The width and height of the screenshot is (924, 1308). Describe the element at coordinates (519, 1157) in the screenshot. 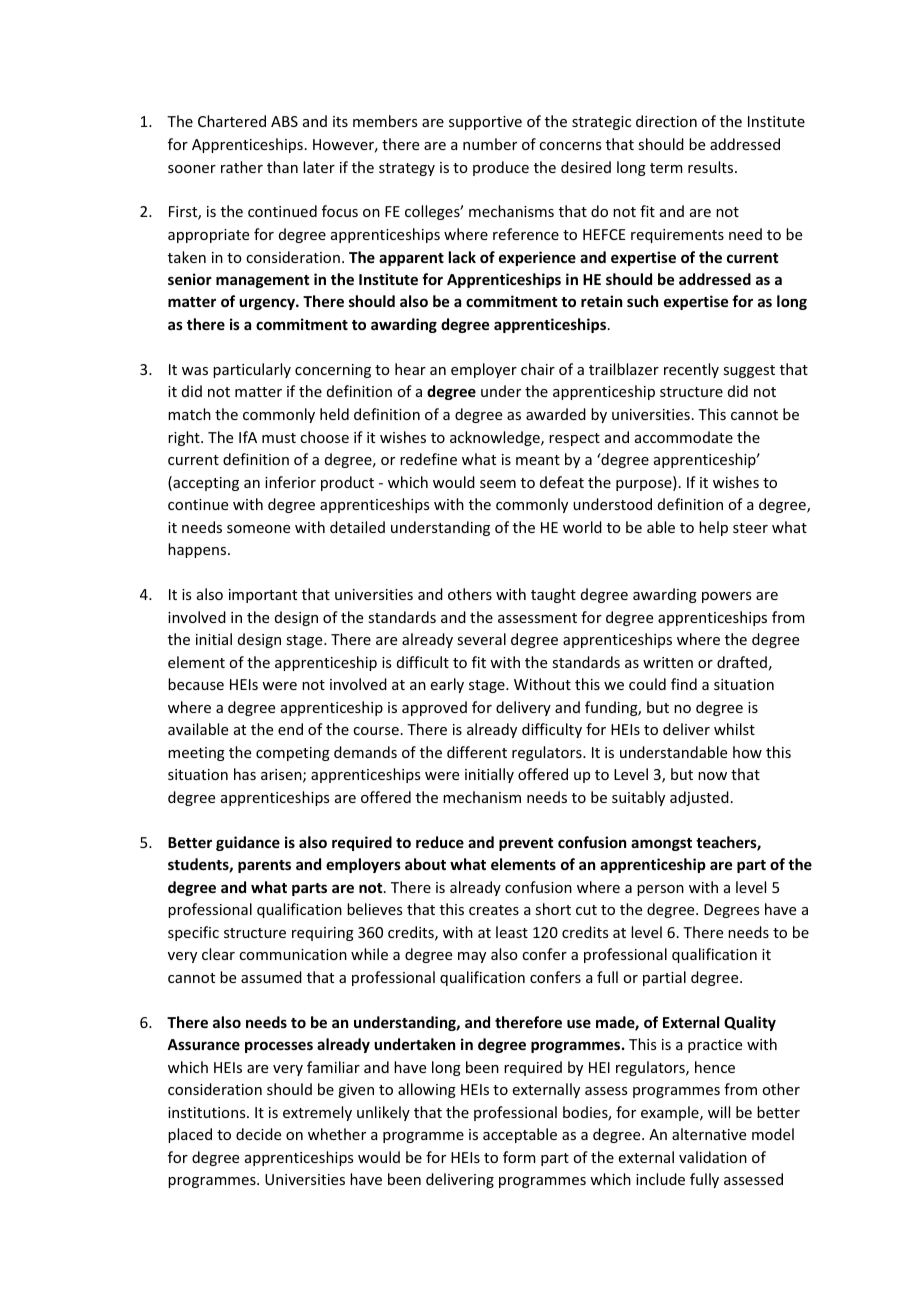

I see `form` at that location.
